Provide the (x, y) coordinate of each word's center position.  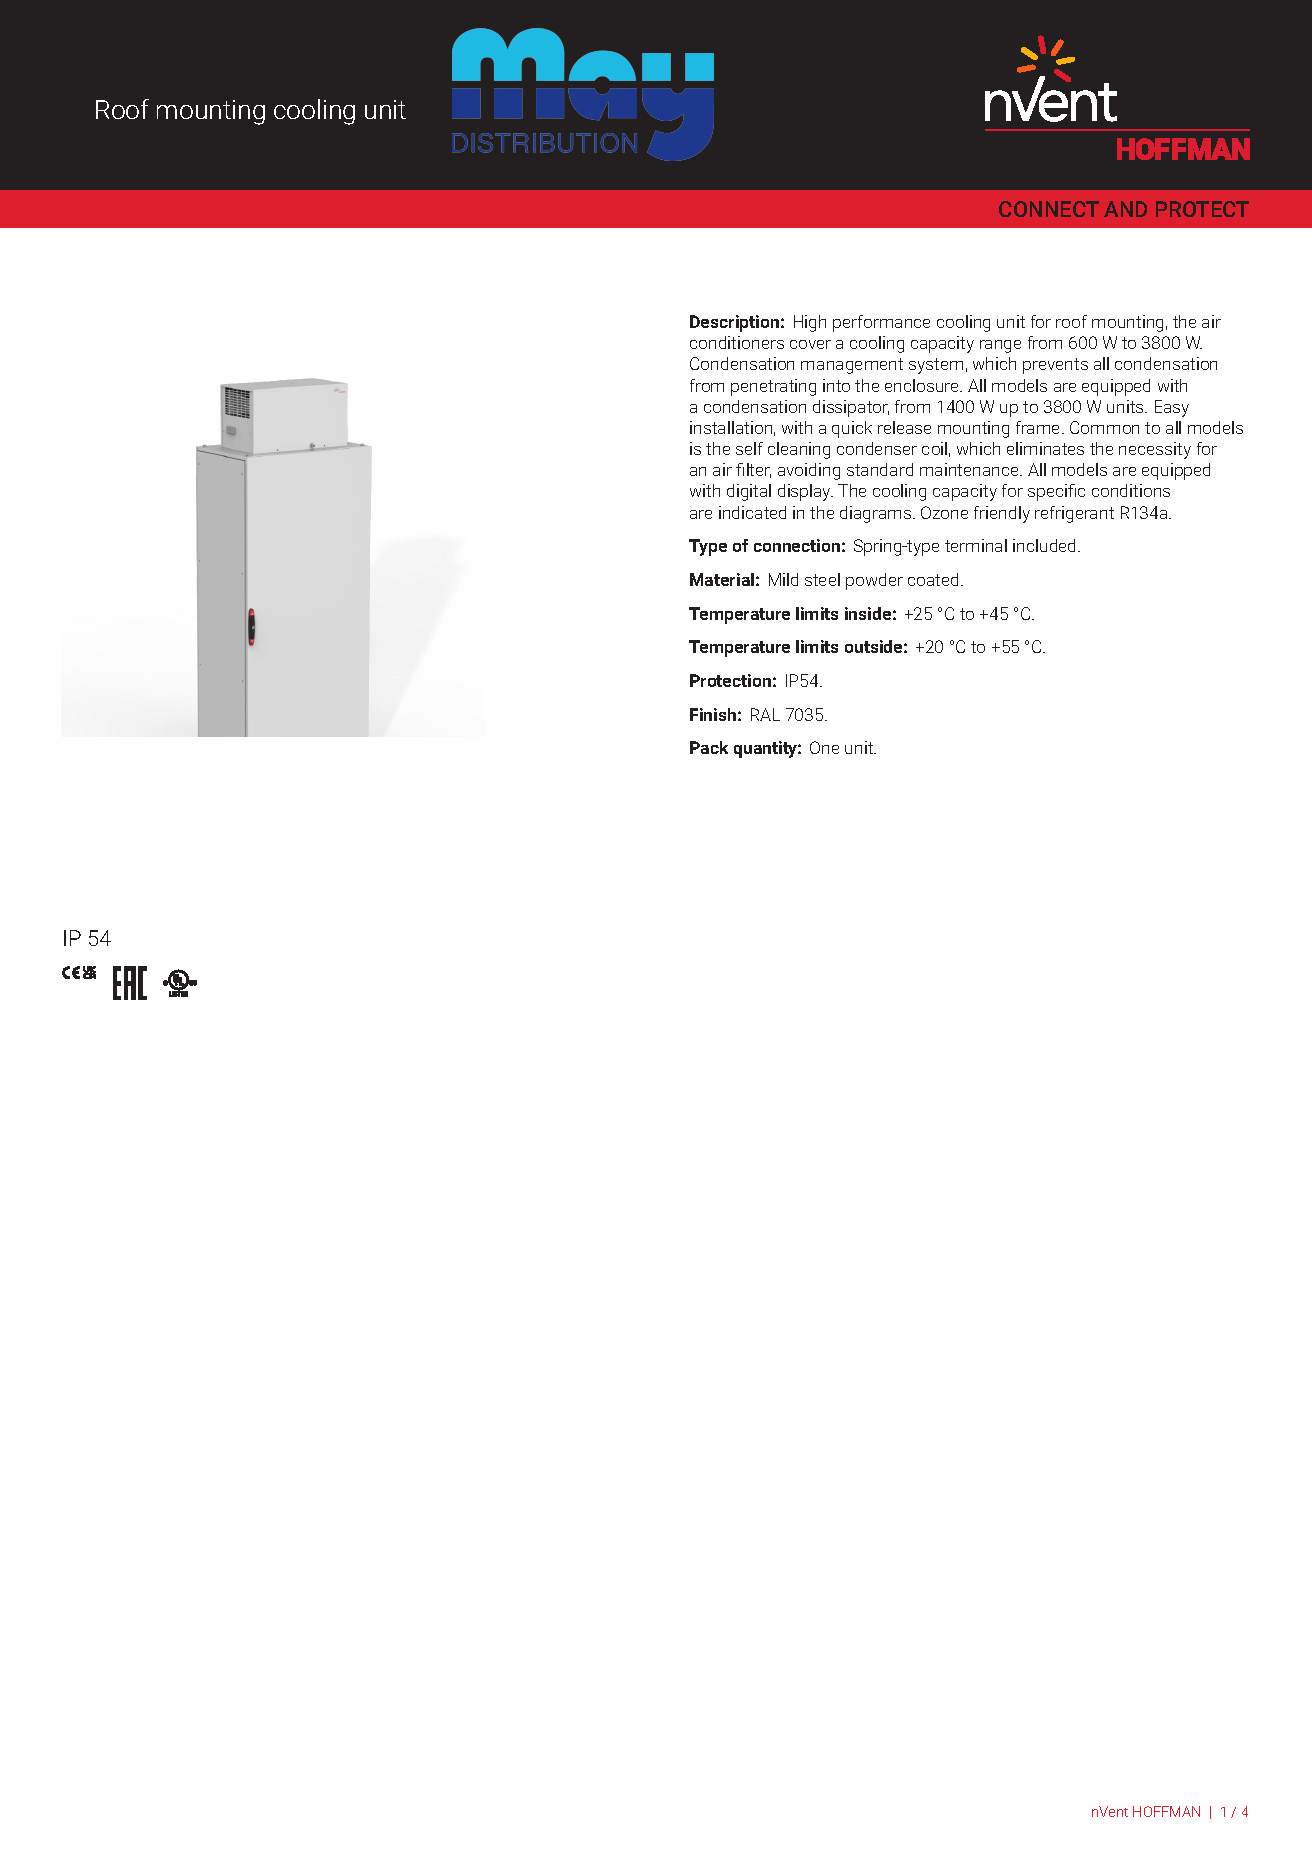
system (936, 366)
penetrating (773, 387)
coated (935, 579)
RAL (765, 714)
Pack (709, 747)
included (1046, 545)
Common (1104, 427)
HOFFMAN (1166, 1811)
